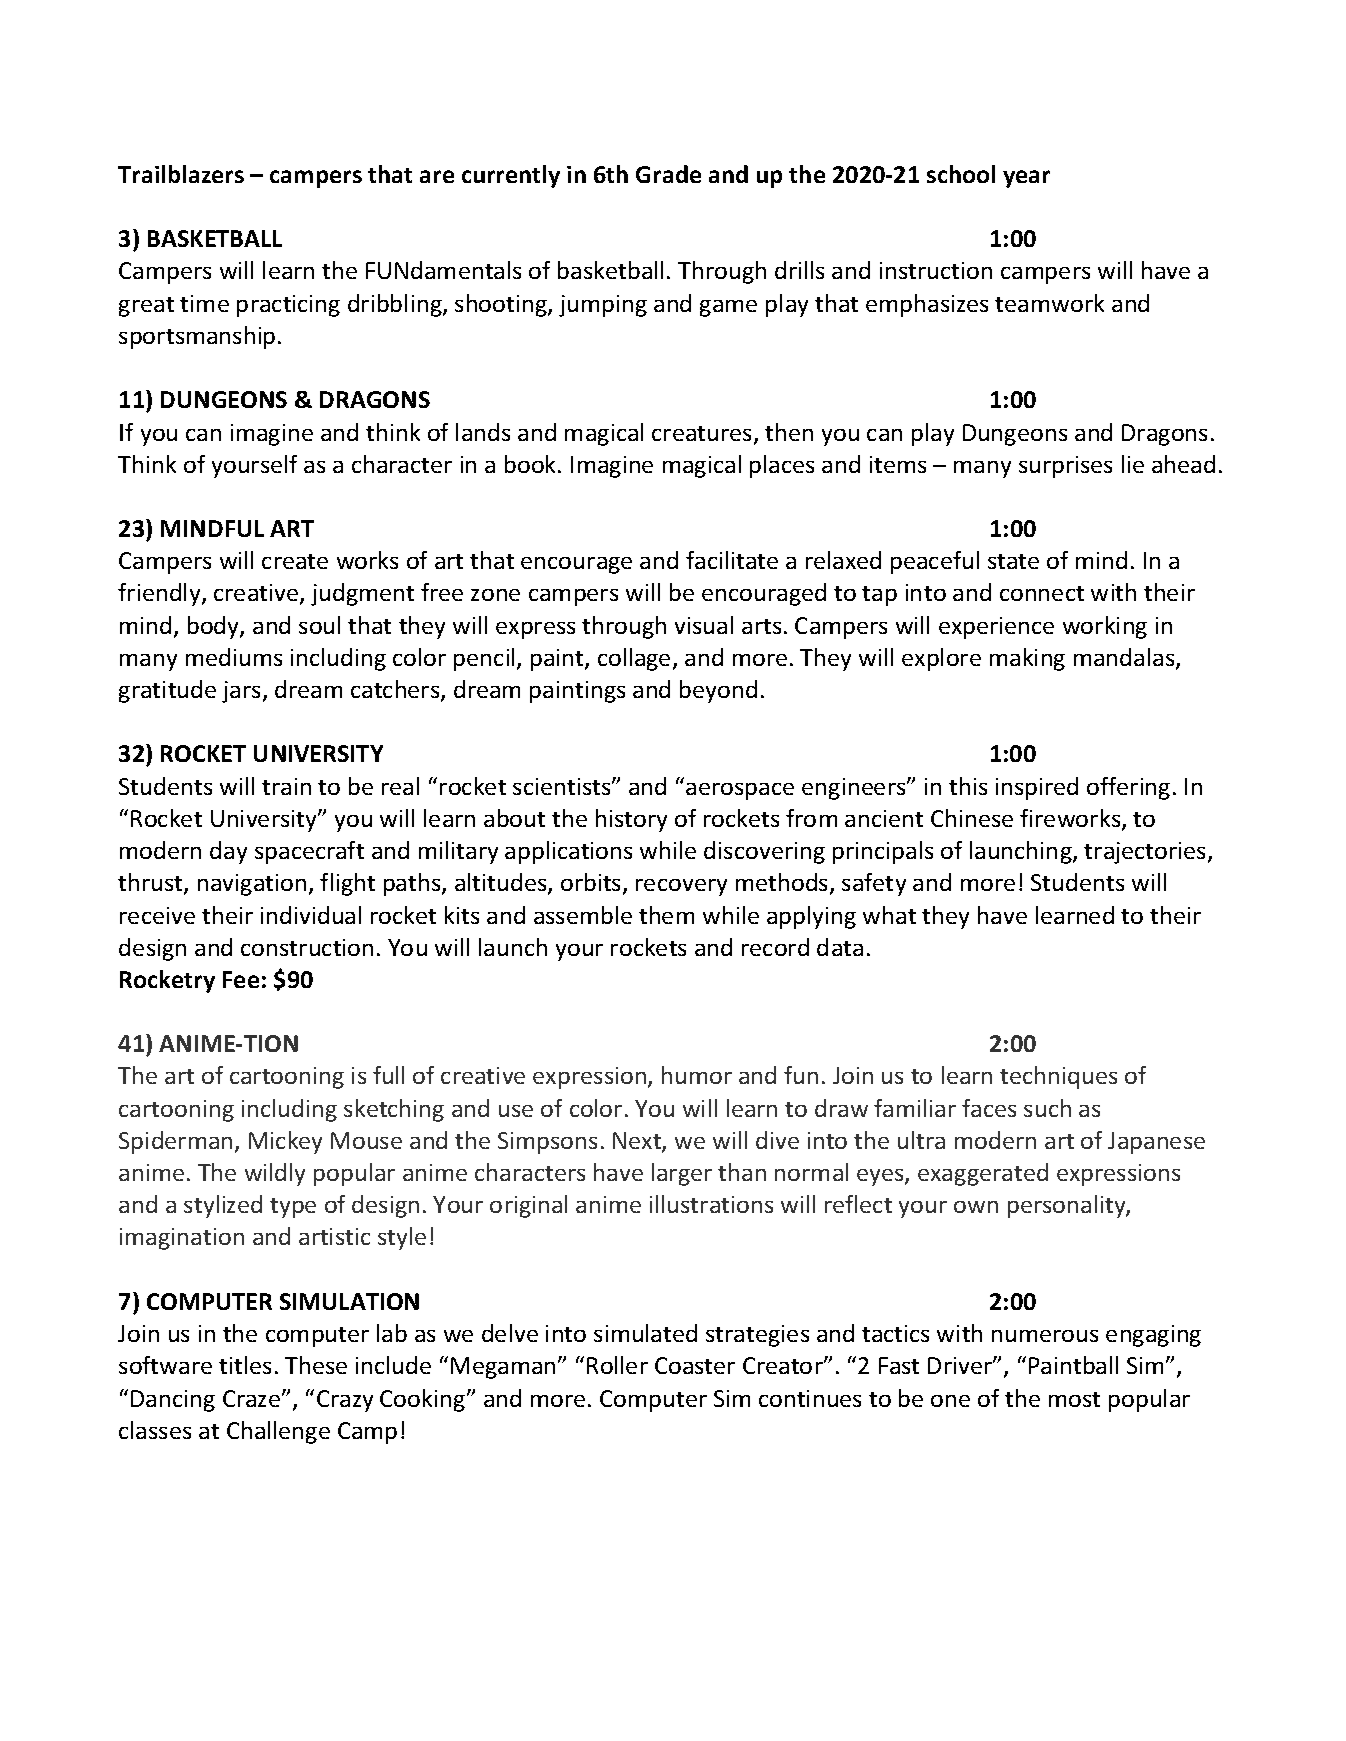 The height and width of the screenshot is (1741, 1346). What do you see at coordinates (1144, 853) in the screenshot?
I see `trajectories` at bounding box center [1144, 853].
